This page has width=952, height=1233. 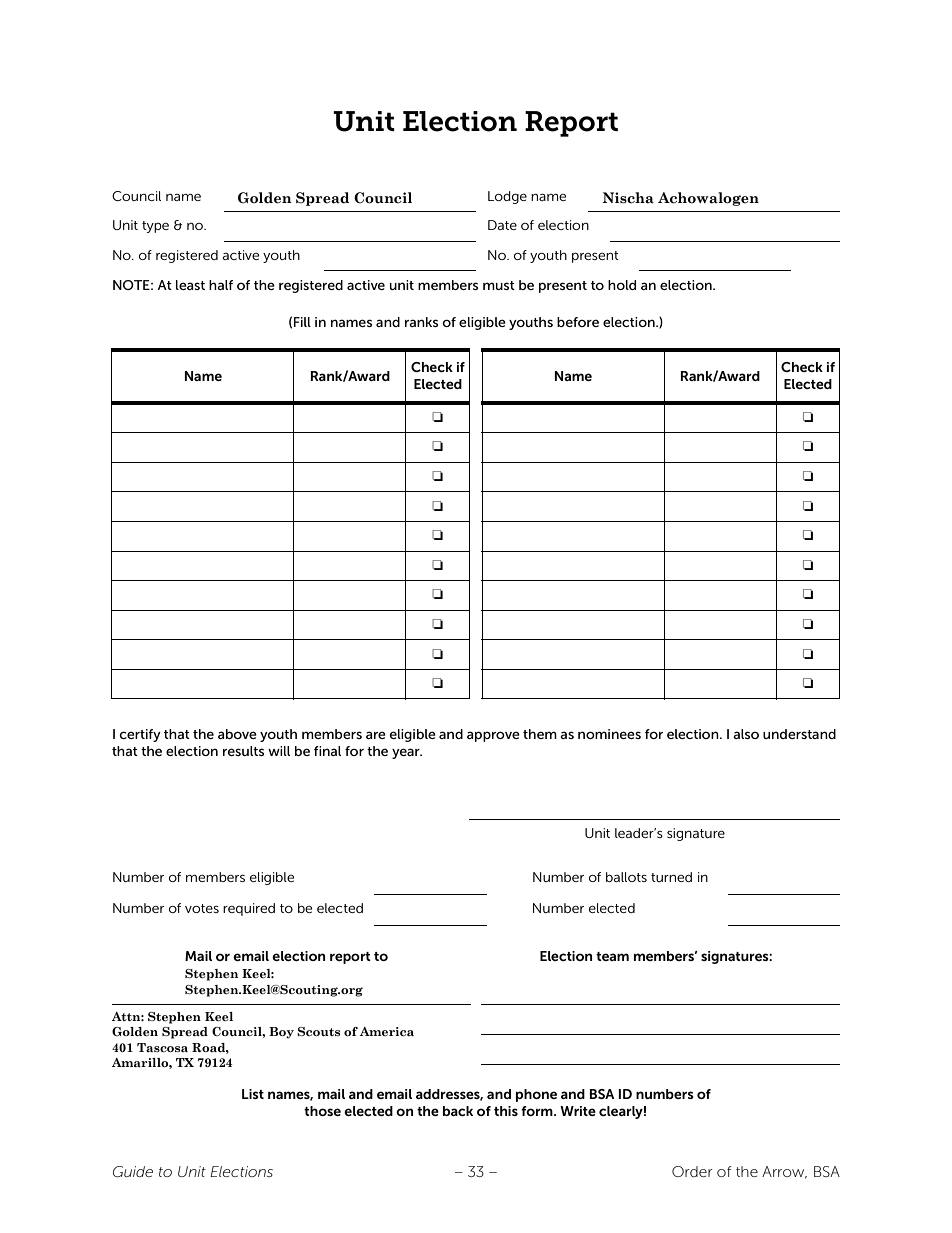 I want to click on approve, so click(x=493, y=736).
